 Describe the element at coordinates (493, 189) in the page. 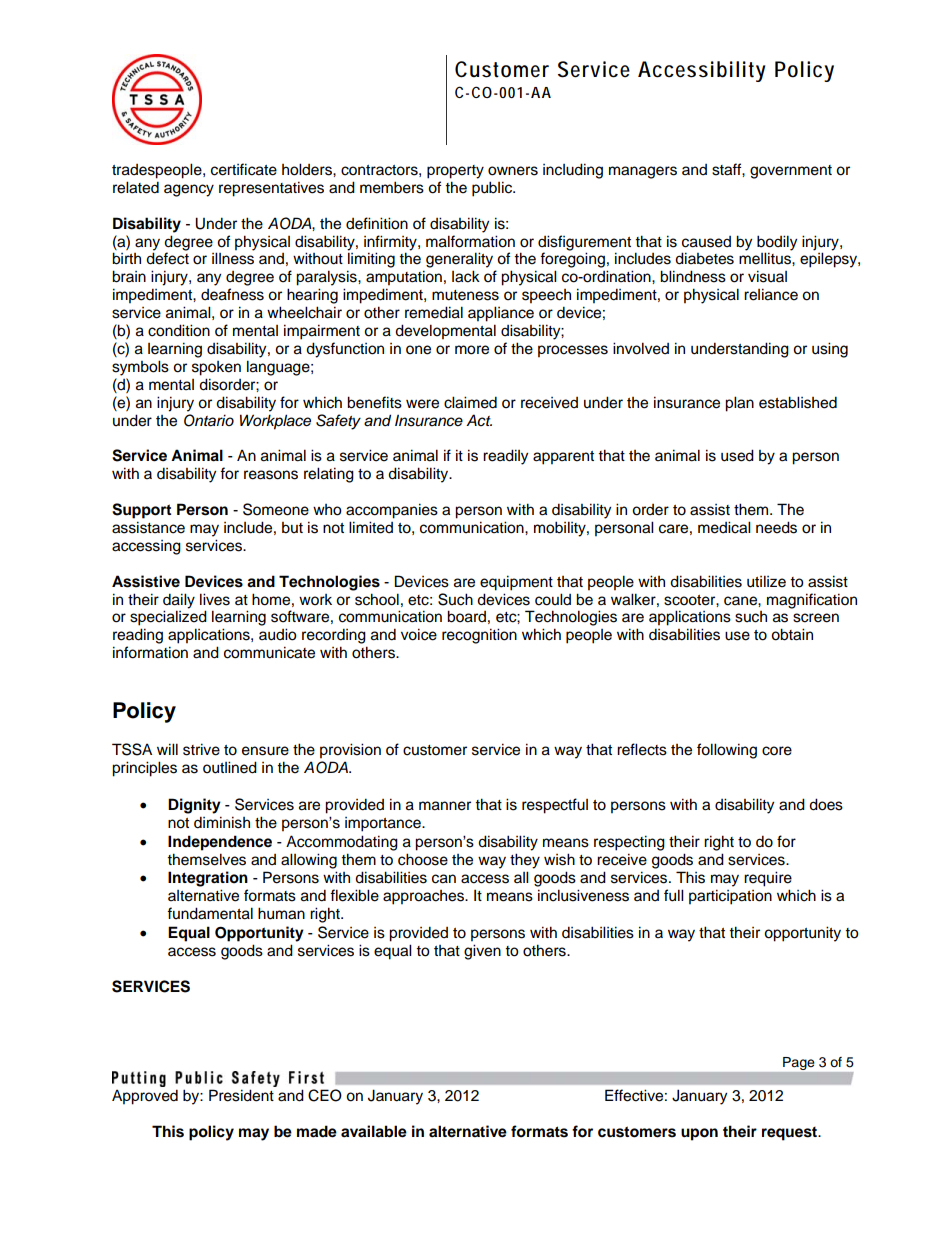

I see `public` at that location.
